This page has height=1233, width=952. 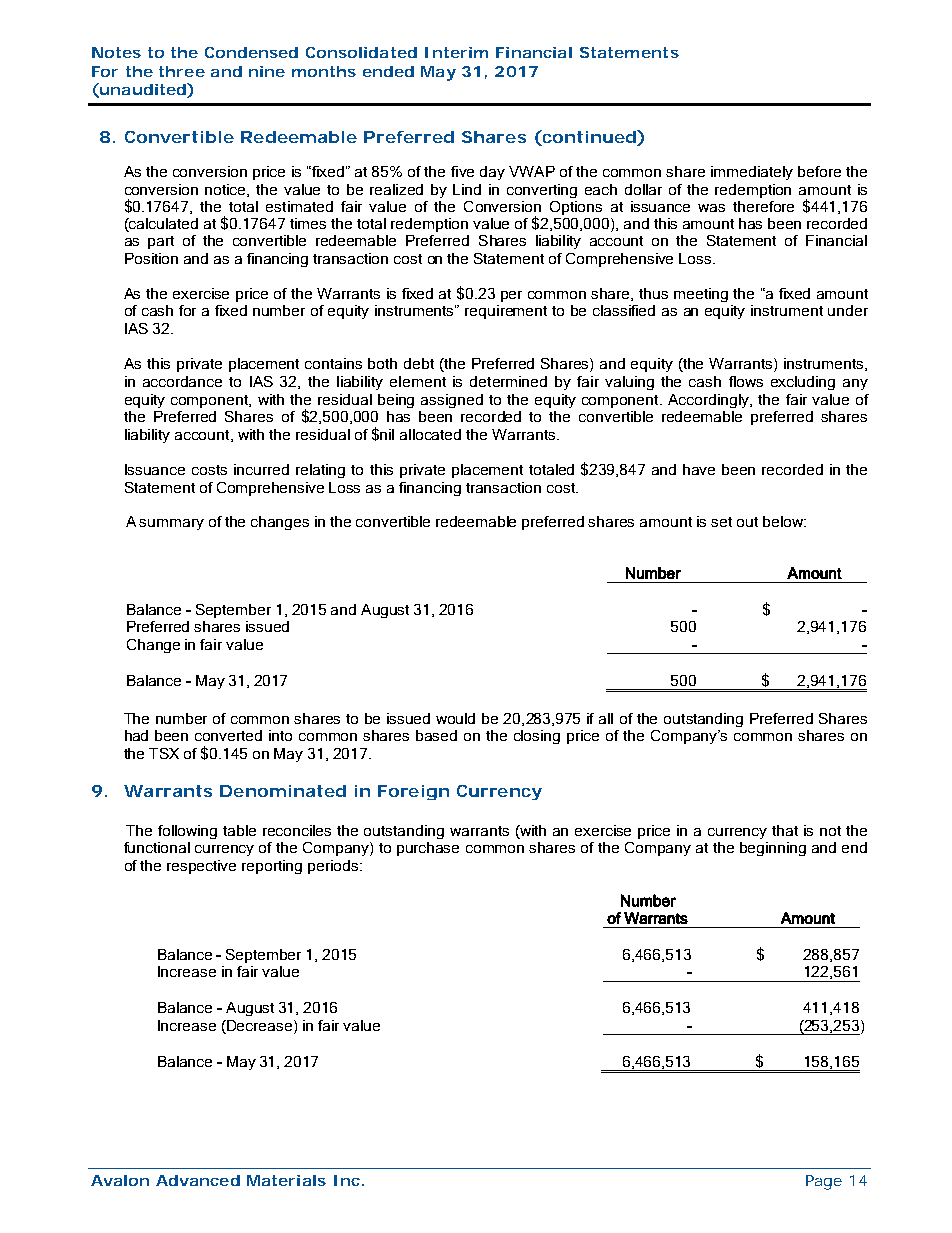 What do you see at coordinates (187, 832) in the page?
I see `following` at bounding box center [187, 832].
